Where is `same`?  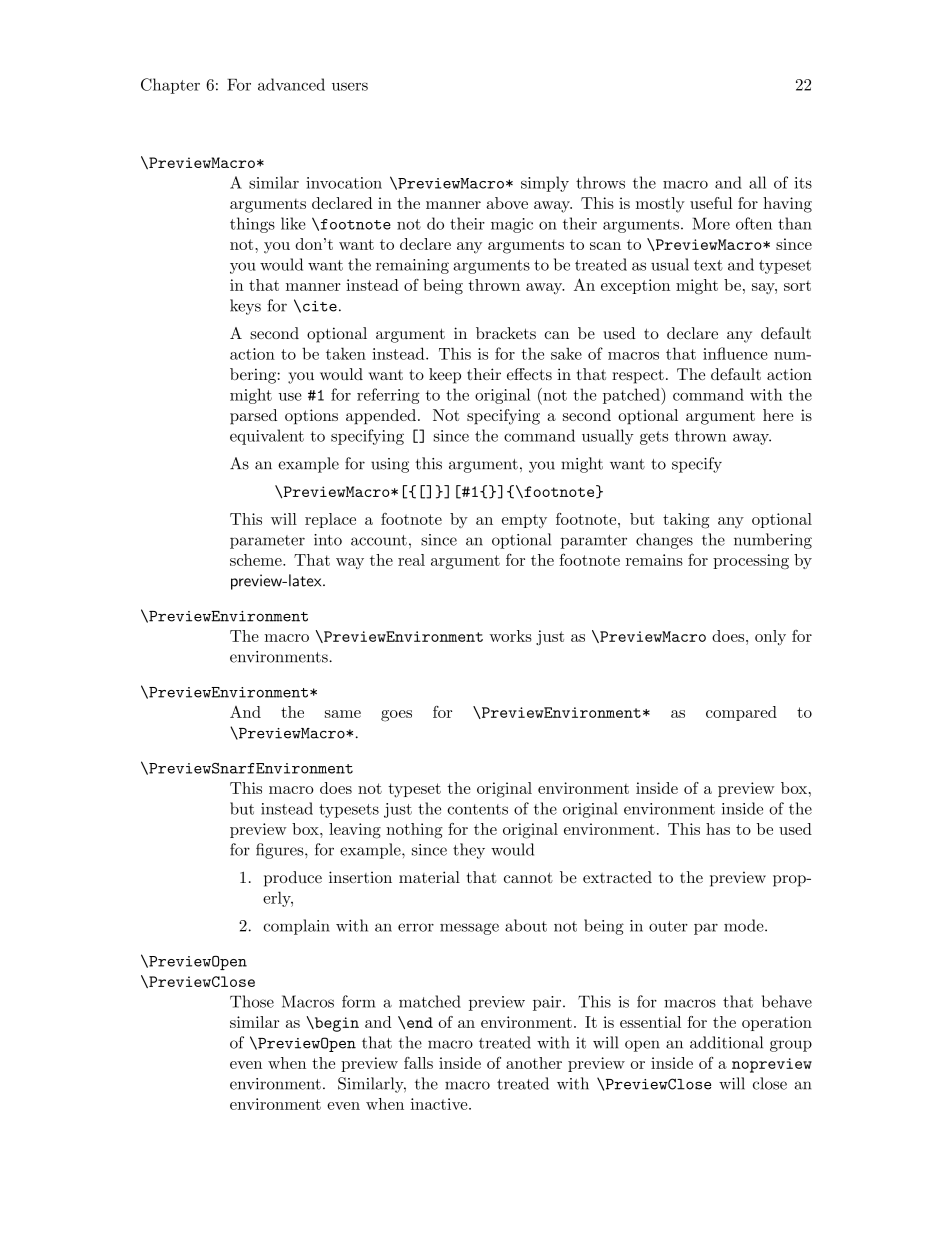 same is located at coordinates (343, 714).
